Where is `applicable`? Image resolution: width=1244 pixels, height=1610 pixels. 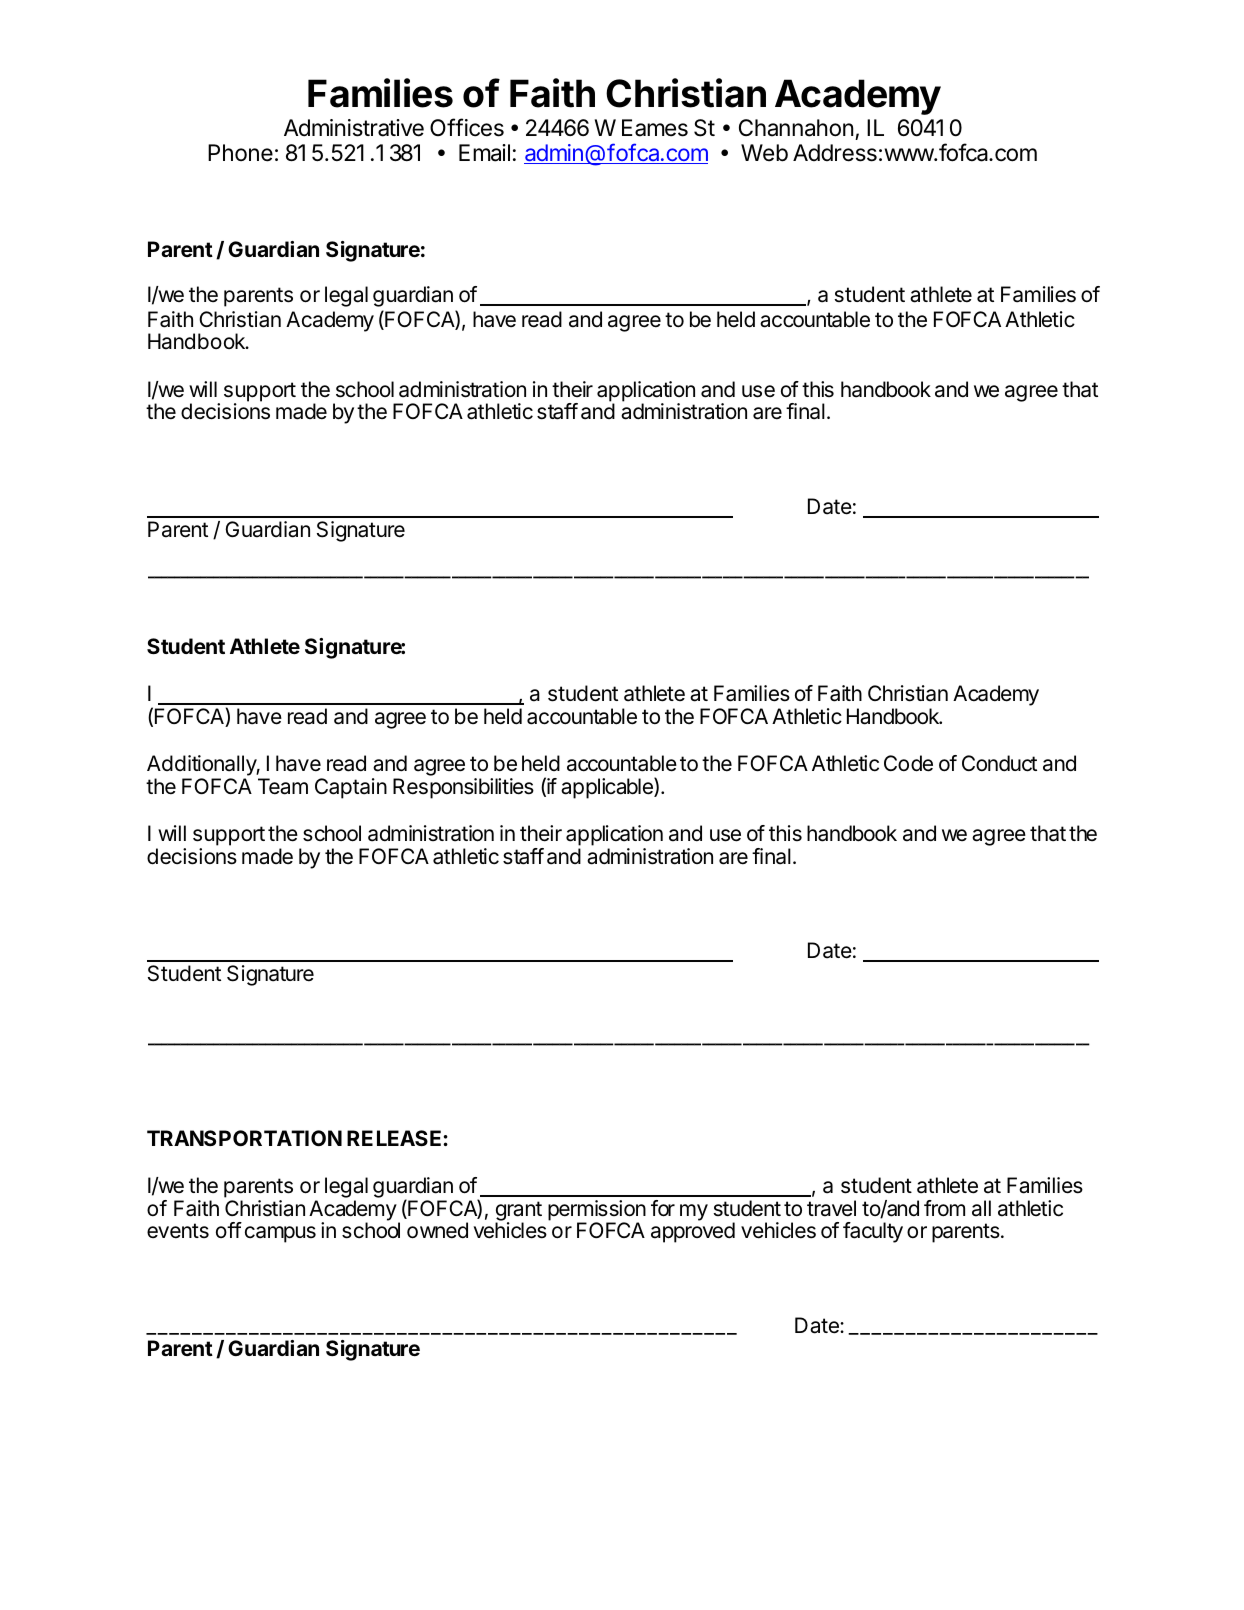
applicable is located at coordinates (608, 788).
